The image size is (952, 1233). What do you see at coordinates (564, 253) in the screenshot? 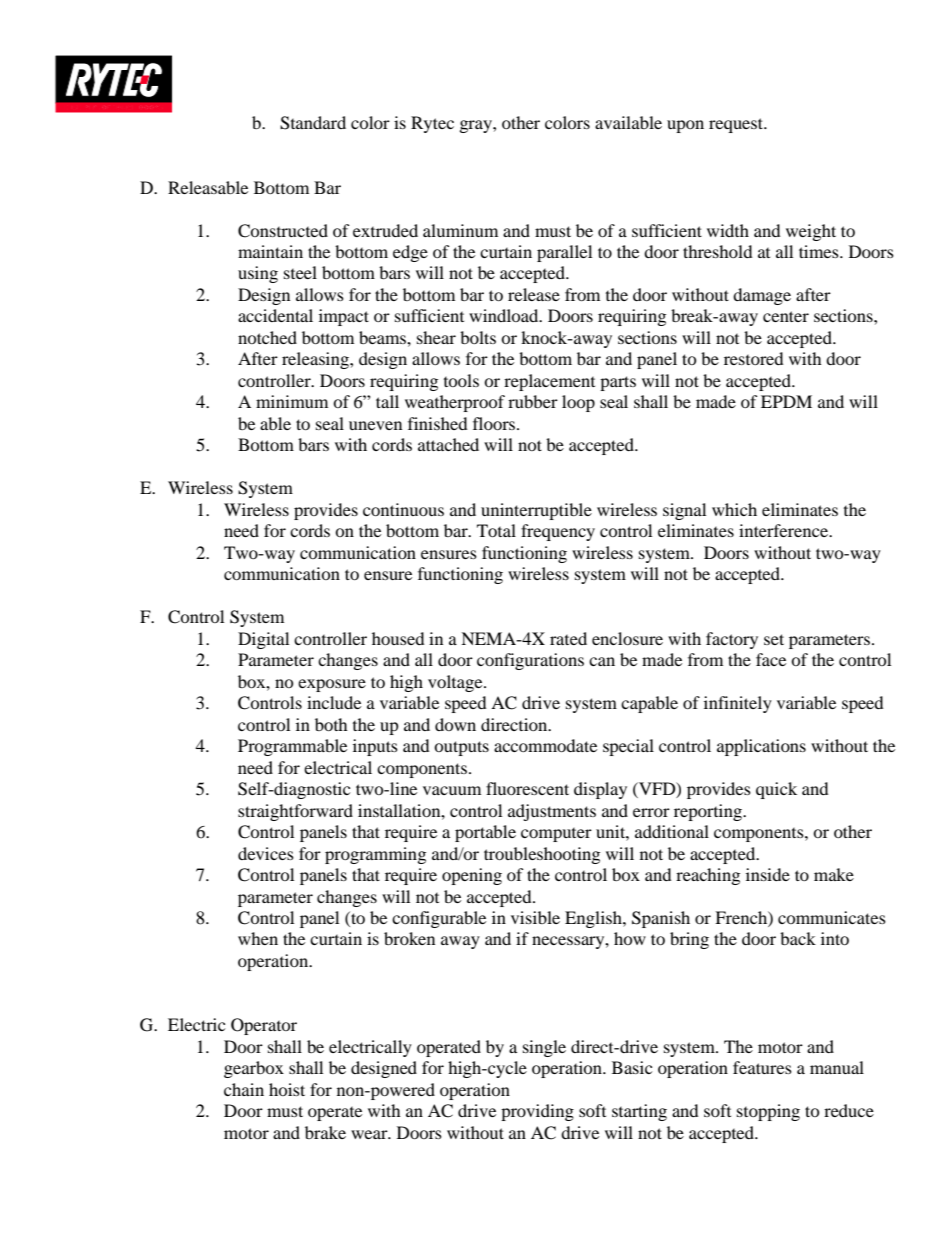
I see `parallel` at bounding box center [564, 253].
